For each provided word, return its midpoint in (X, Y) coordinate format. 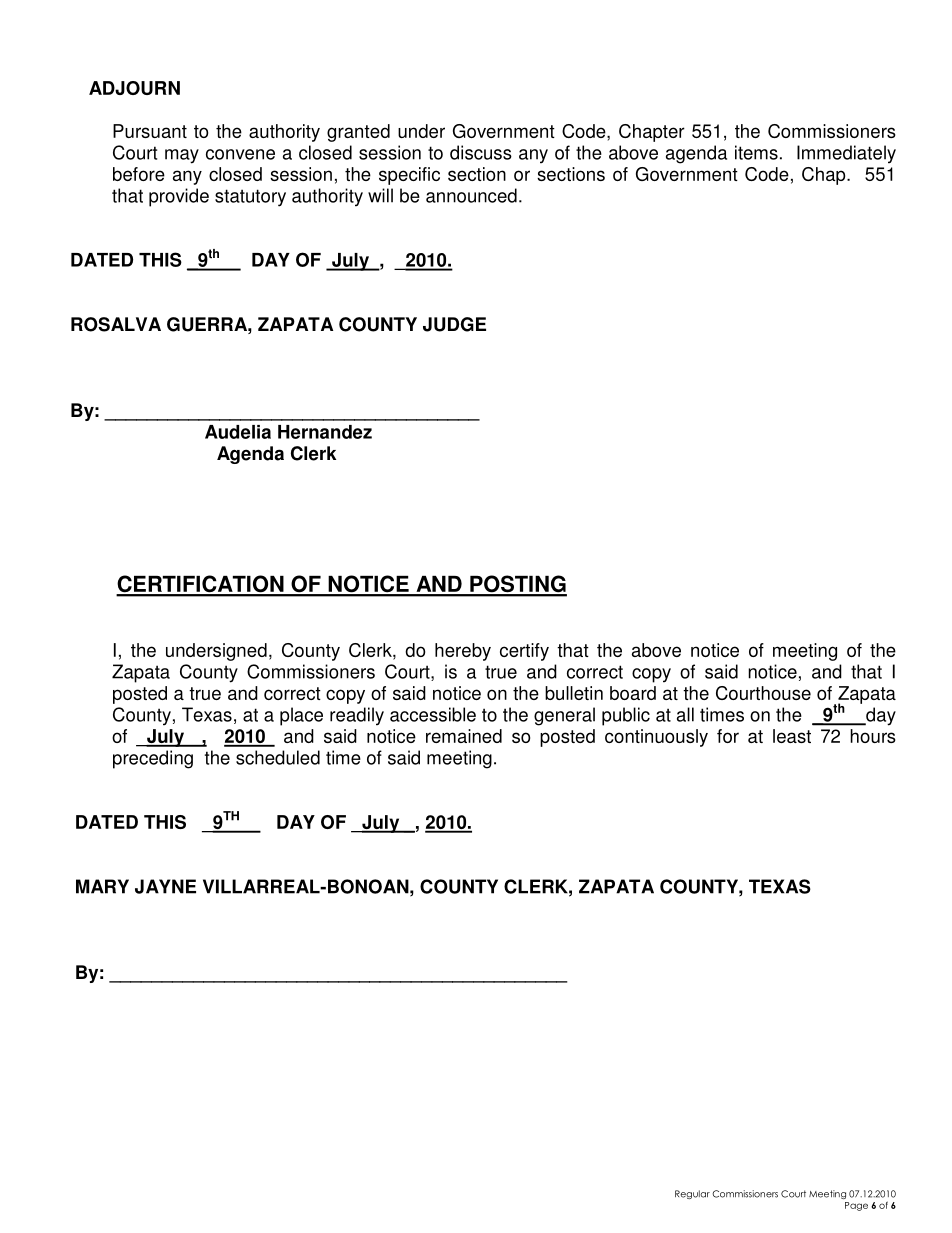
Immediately (846, 154)
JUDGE (454, 324)
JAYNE (165, 886)
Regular (692, 1194)
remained (464, 736)
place (301, 716)
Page (856, 1206)
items (756, 152)
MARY (102, 886)
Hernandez (325, 432)
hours (873, 736)
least (792, 736)
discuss (481, 152)
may (182, 156)
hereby (463, 652)
